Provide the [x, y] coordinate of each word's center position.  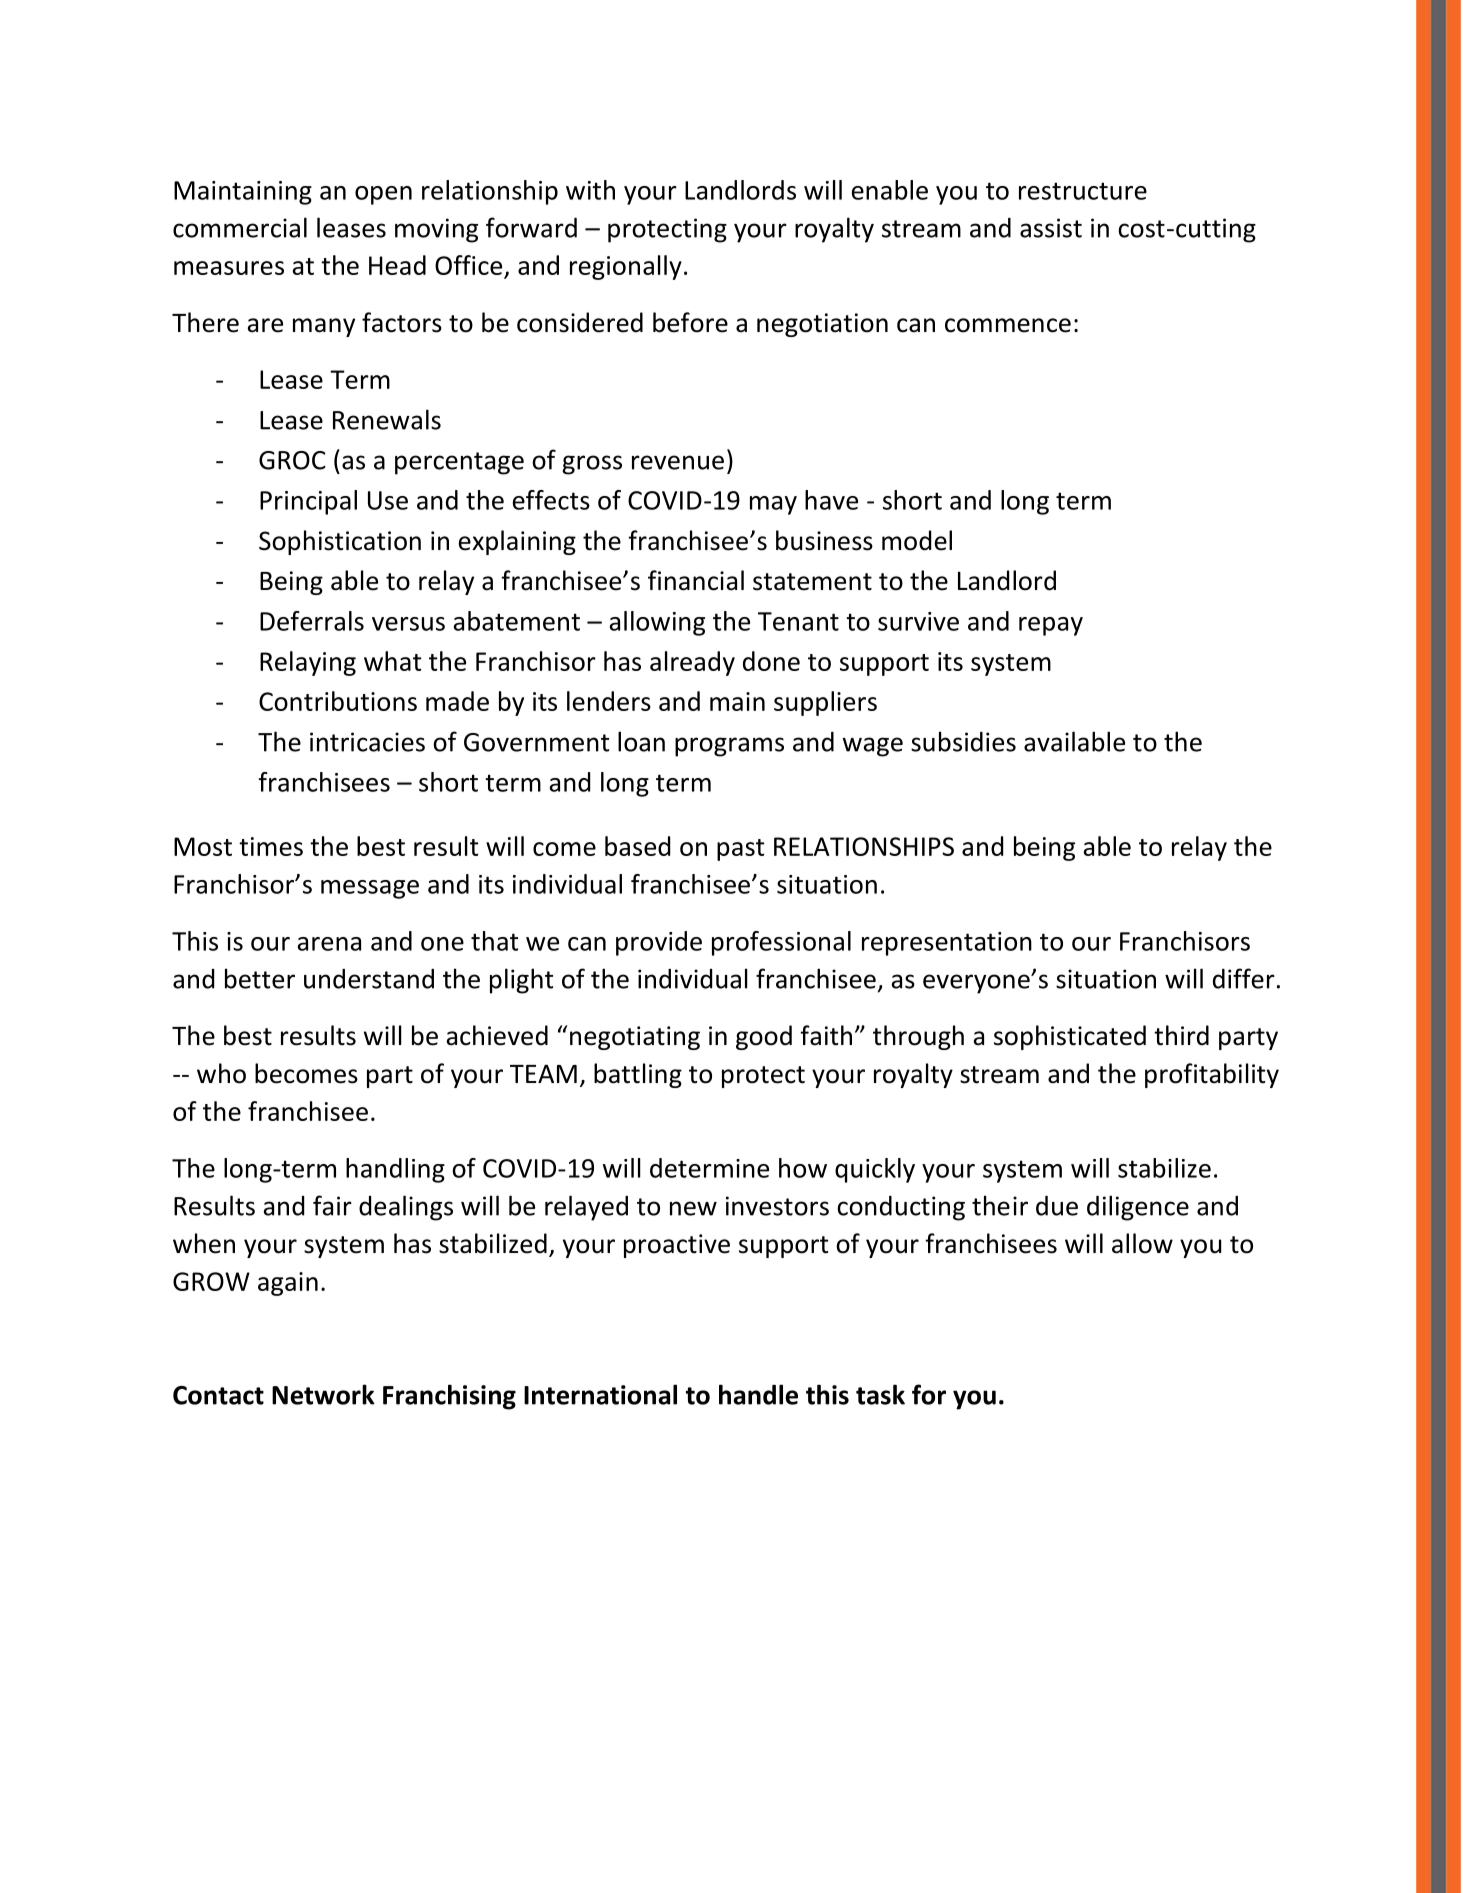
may [773, 505]
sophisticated [1070, 1037]
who [221, 1073]
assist [1051, 228]
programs [729, 747]
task [880, 1394]
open [383, 195]
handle [758, 1394]
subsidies [963, 741]
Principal [308, 502]
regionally [626, 267]
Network [323, 1394]
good [764, 1037]
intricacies [367, 742]
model [917, 540]
